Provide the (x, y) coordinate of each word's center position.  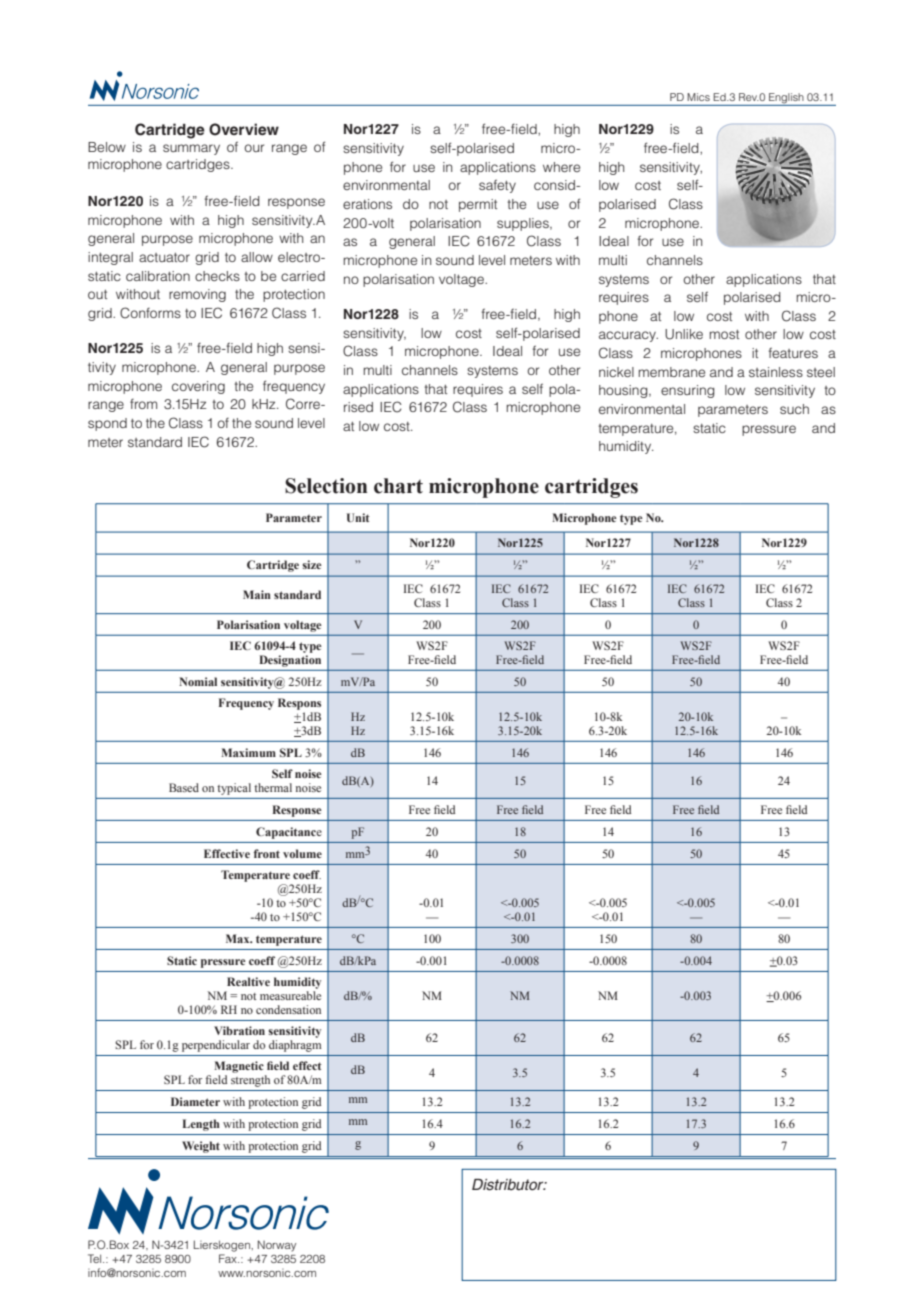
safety (497, 186)
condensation (288, 1009)
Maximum (248, 752)
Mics (699, 97)
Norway (277, 1246)
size (312, 564)
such (794, 409)
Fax (229, 1258)
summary (191, 149)
